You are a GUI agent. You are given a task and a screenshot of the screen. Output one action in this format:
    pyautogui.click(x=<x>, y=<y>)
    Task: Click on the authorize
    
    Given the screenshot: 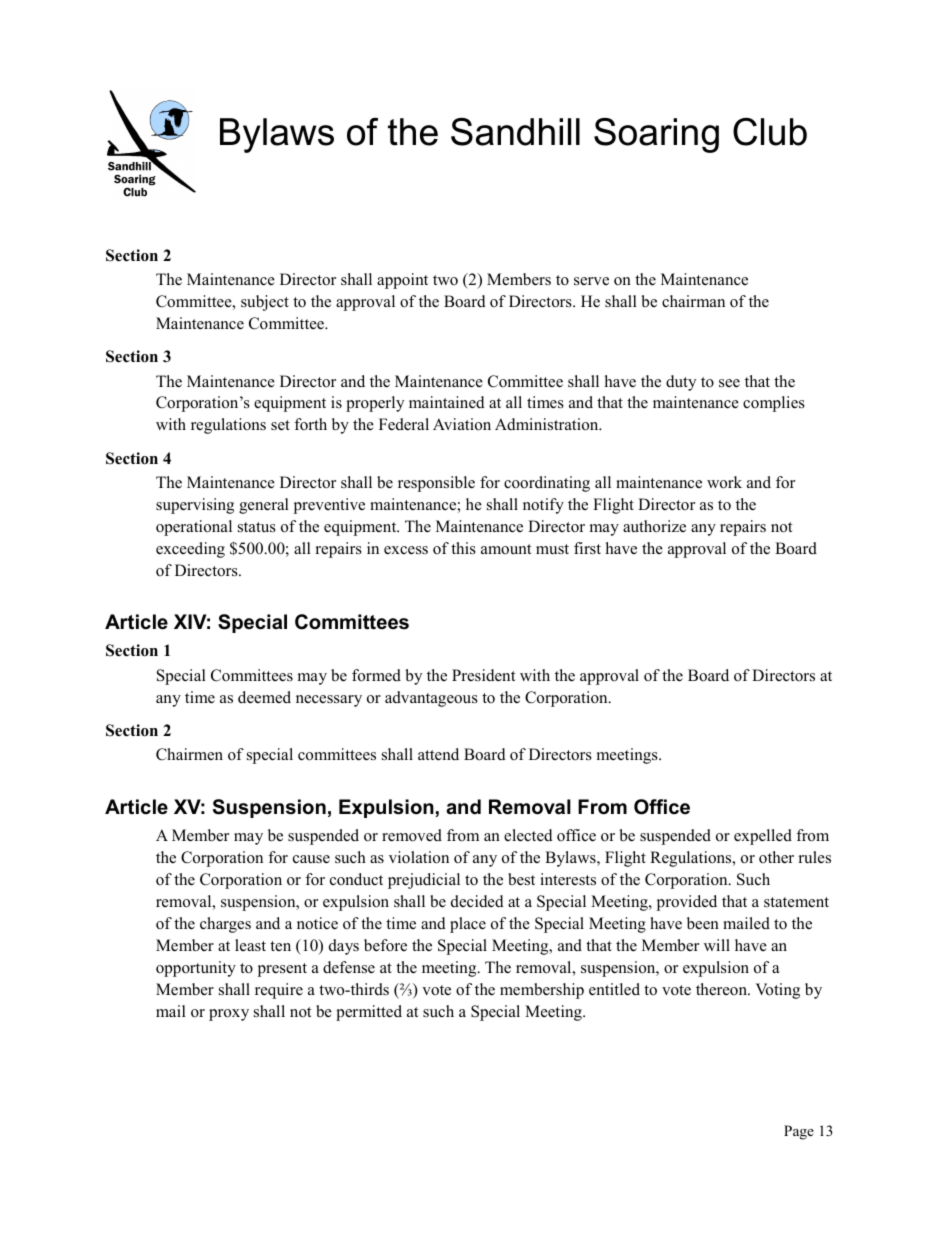 What is the action you would take?
    pyautogui.click(x=654, y=526)
